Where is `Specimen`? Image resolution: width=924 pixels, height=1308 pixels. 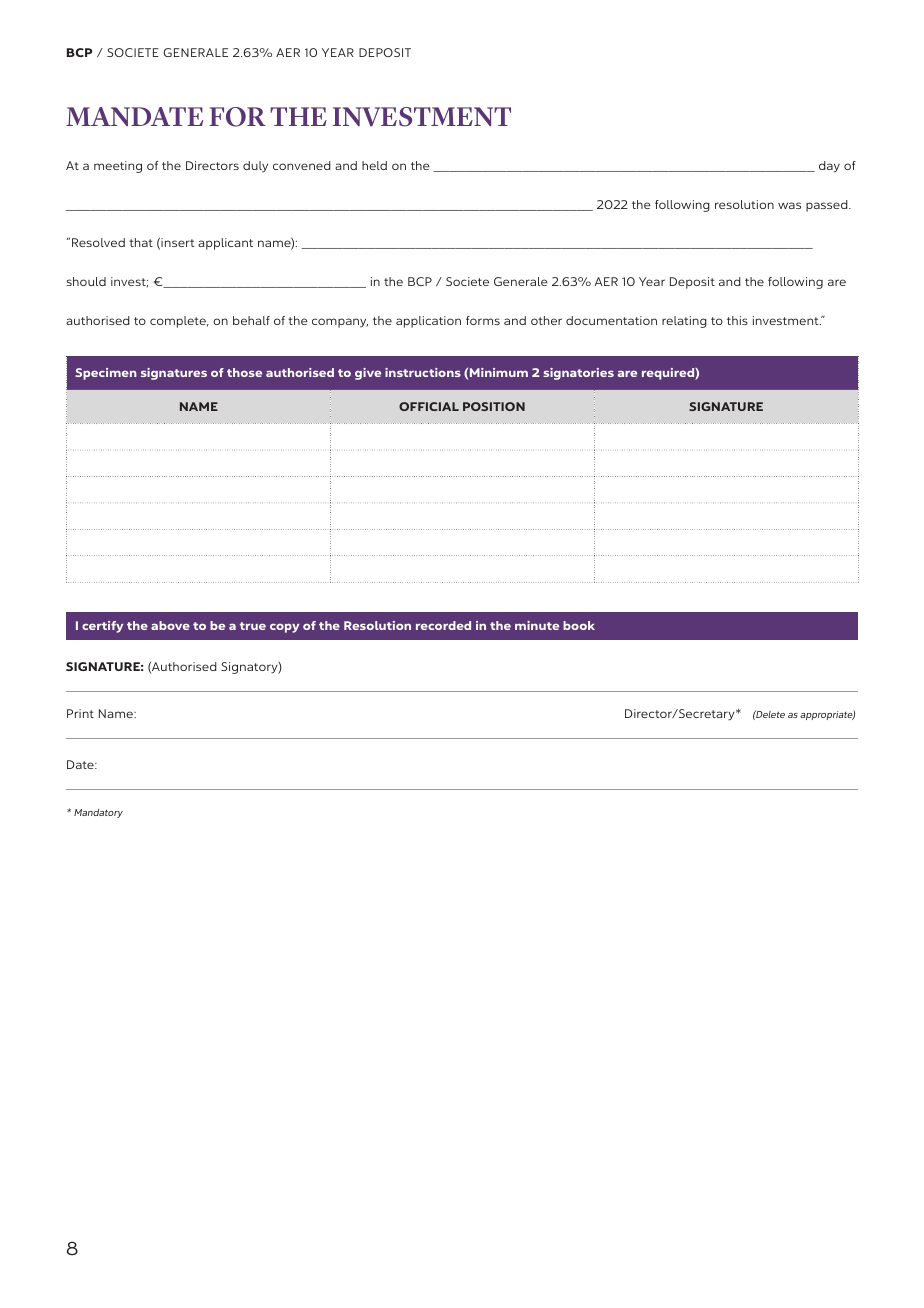 Specimen is located at coordinates (106, 374).
